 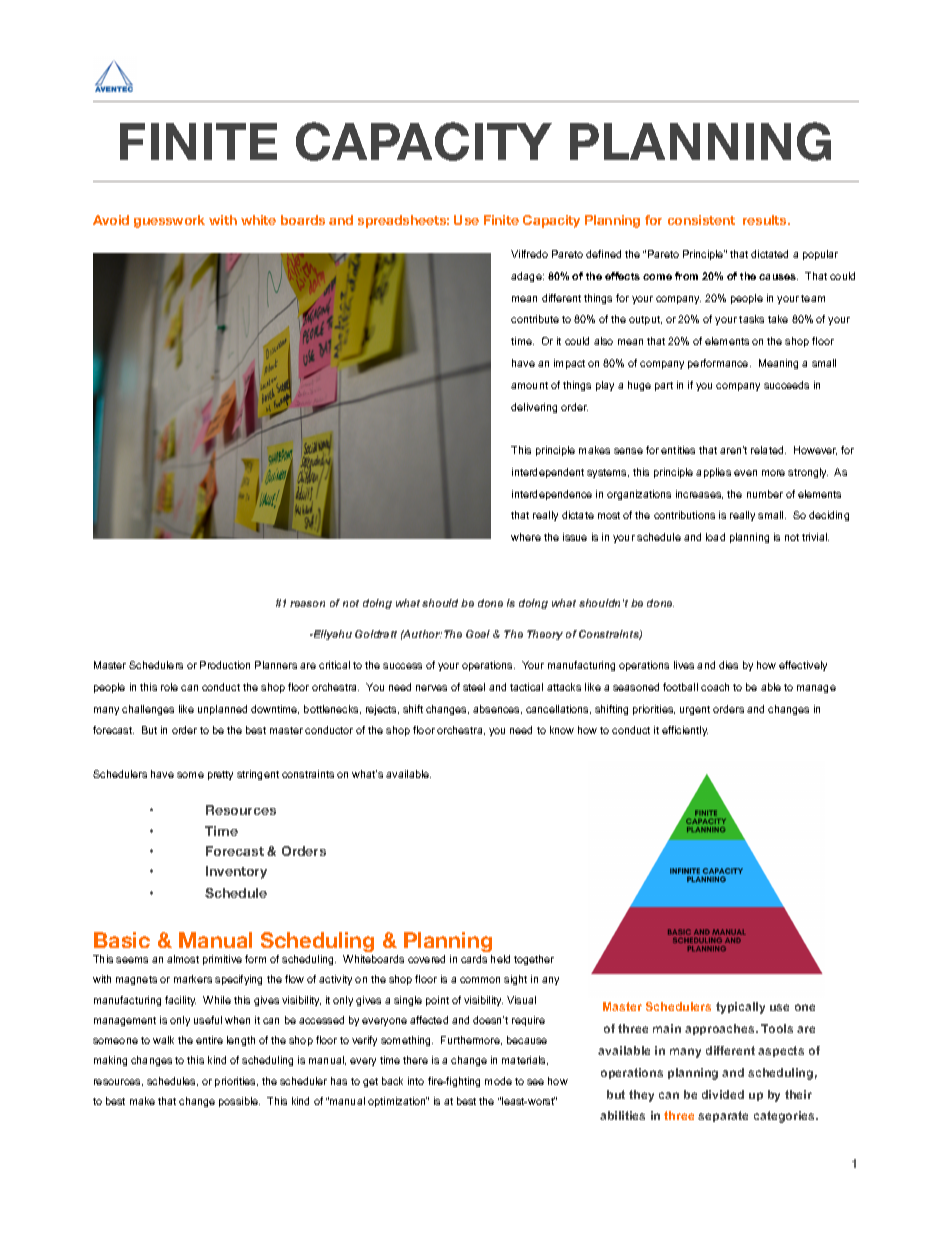 What do you see at coordinates (474, 959) in the image?
I see `cards` at bounding box center [474, 959].
